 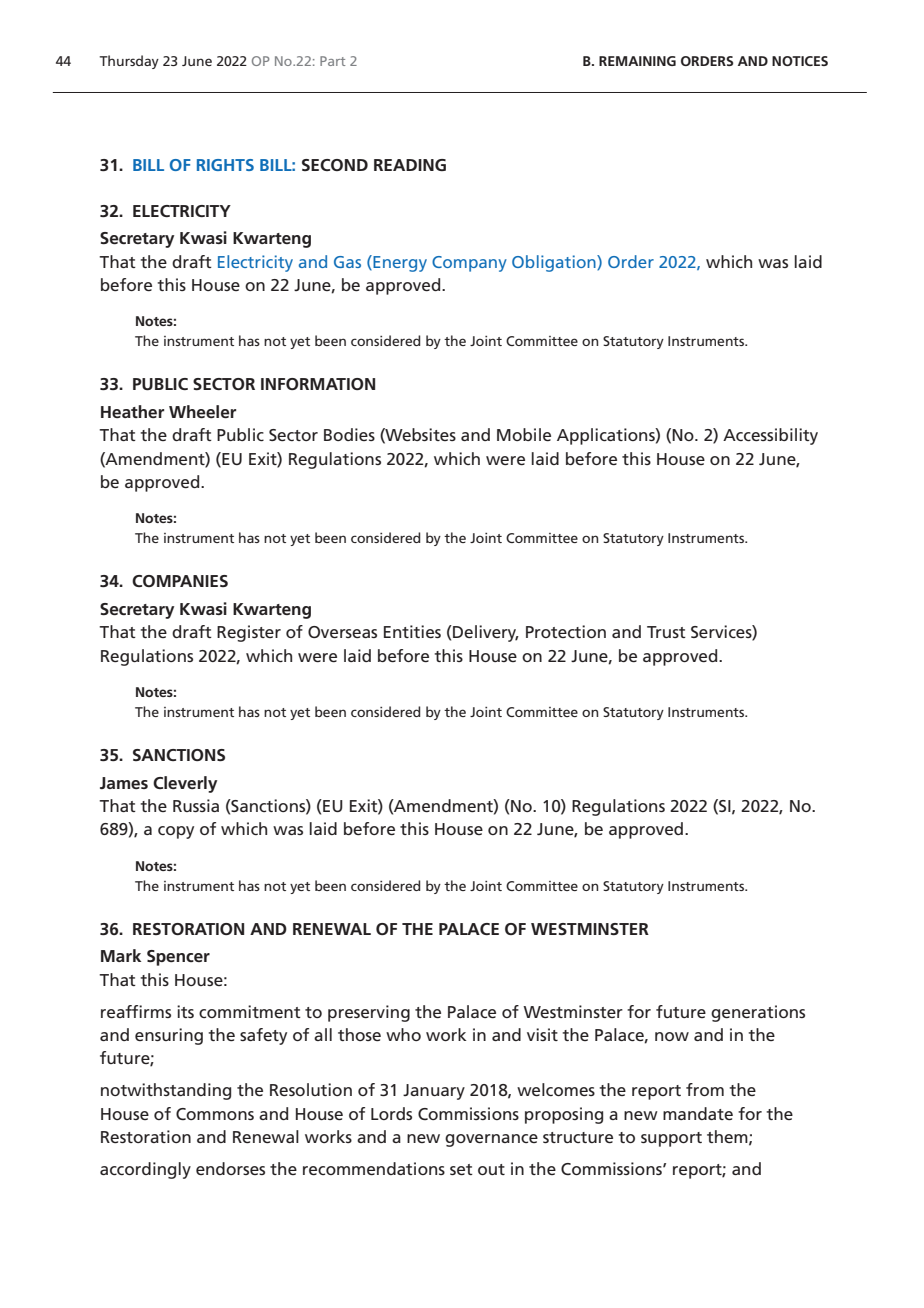 I want to click on Accessibility, so click(x=770, y=436).
